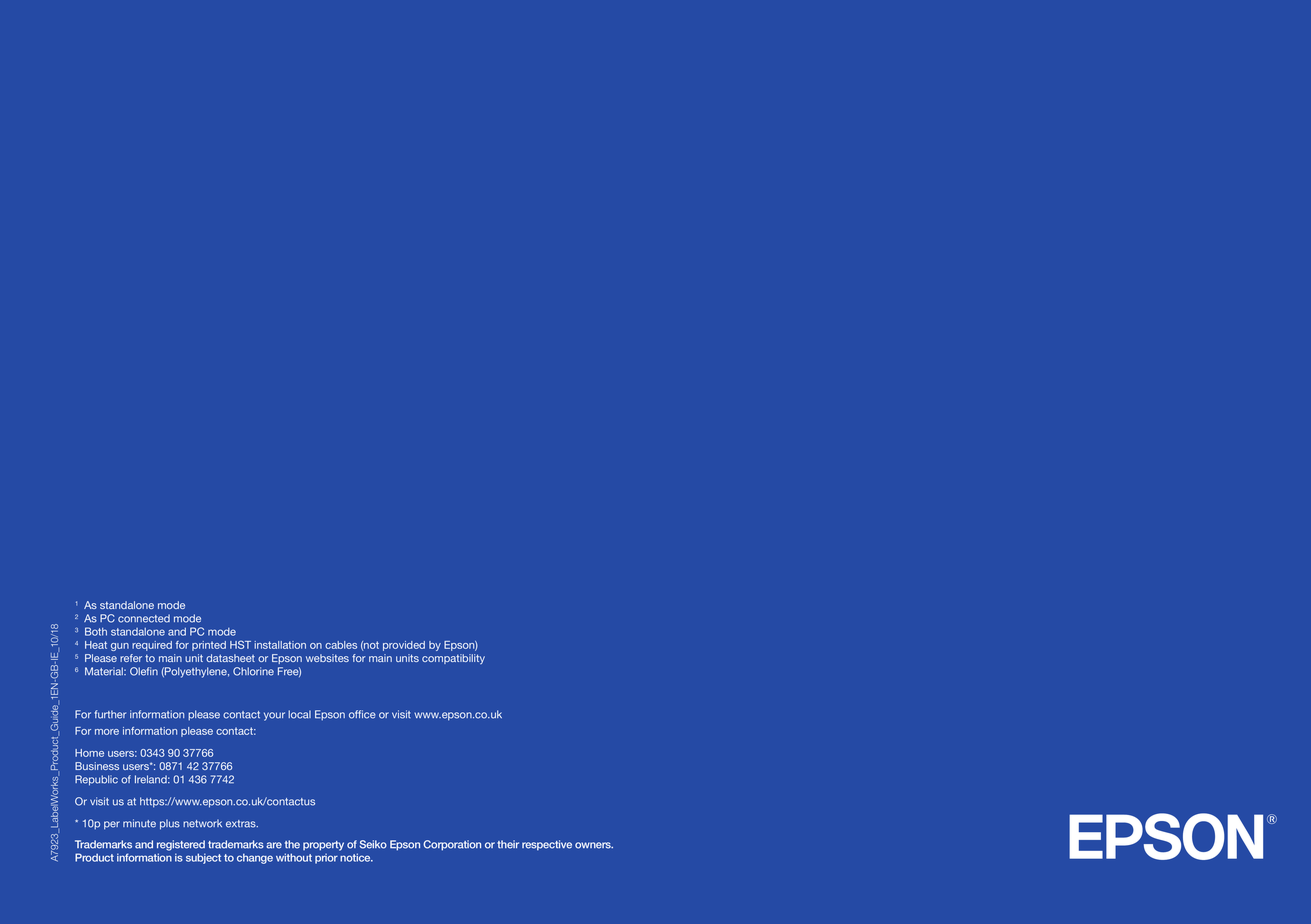 The width and height of the page is (1311, 924). I want to click on compatibility, so click(453, 659).
